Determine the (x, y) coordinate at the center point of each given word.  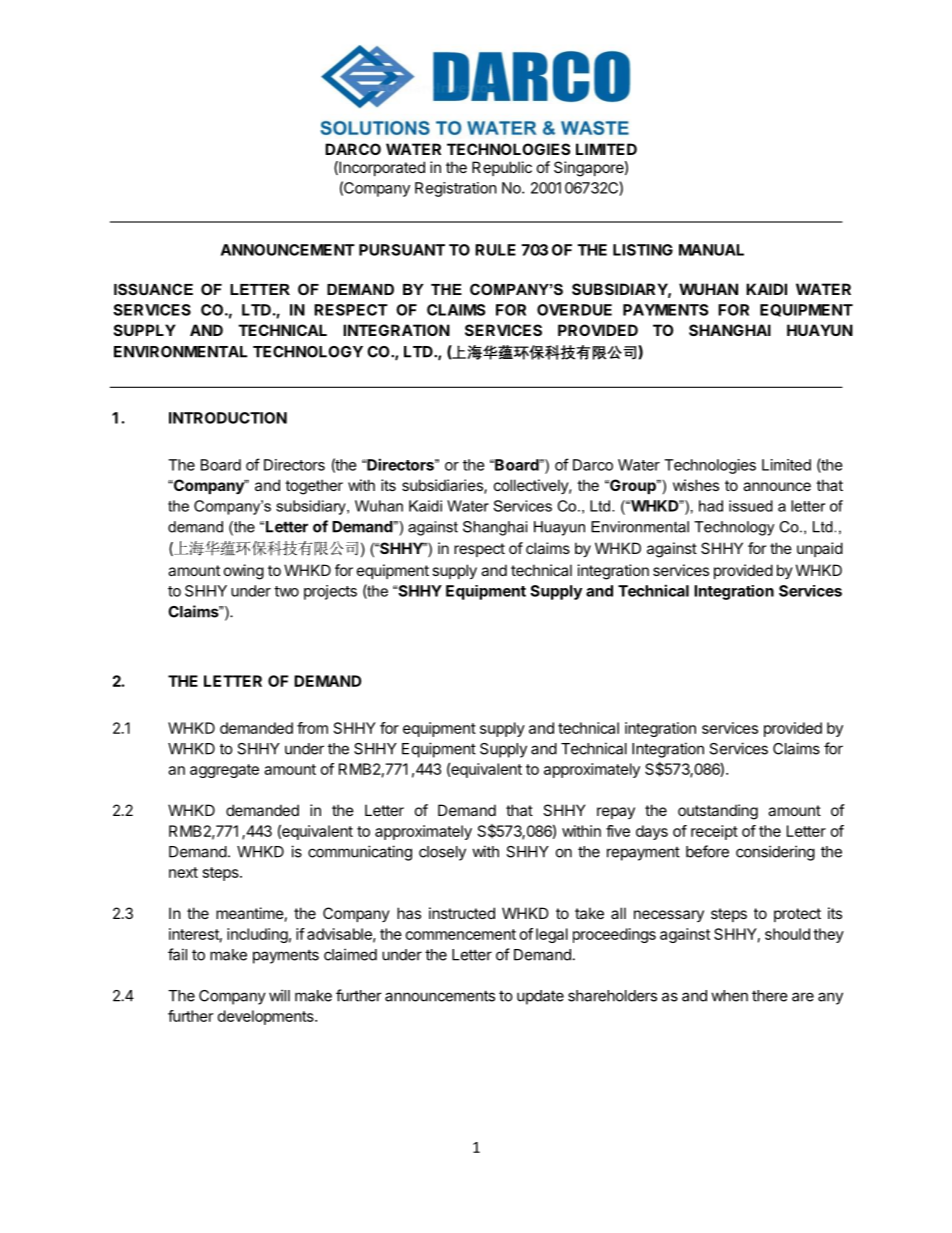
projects (330, 592)
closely (442, 853)
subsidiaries (443, 486)
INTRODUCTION (228, 418)
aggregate (224, 771)
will (279, 995)
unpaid (820, 549)
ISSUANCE (153, 289)
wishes (696, 485)
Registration (456, 189)
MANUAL (711, 250)
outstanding (718, 812)
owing (244, 572)
